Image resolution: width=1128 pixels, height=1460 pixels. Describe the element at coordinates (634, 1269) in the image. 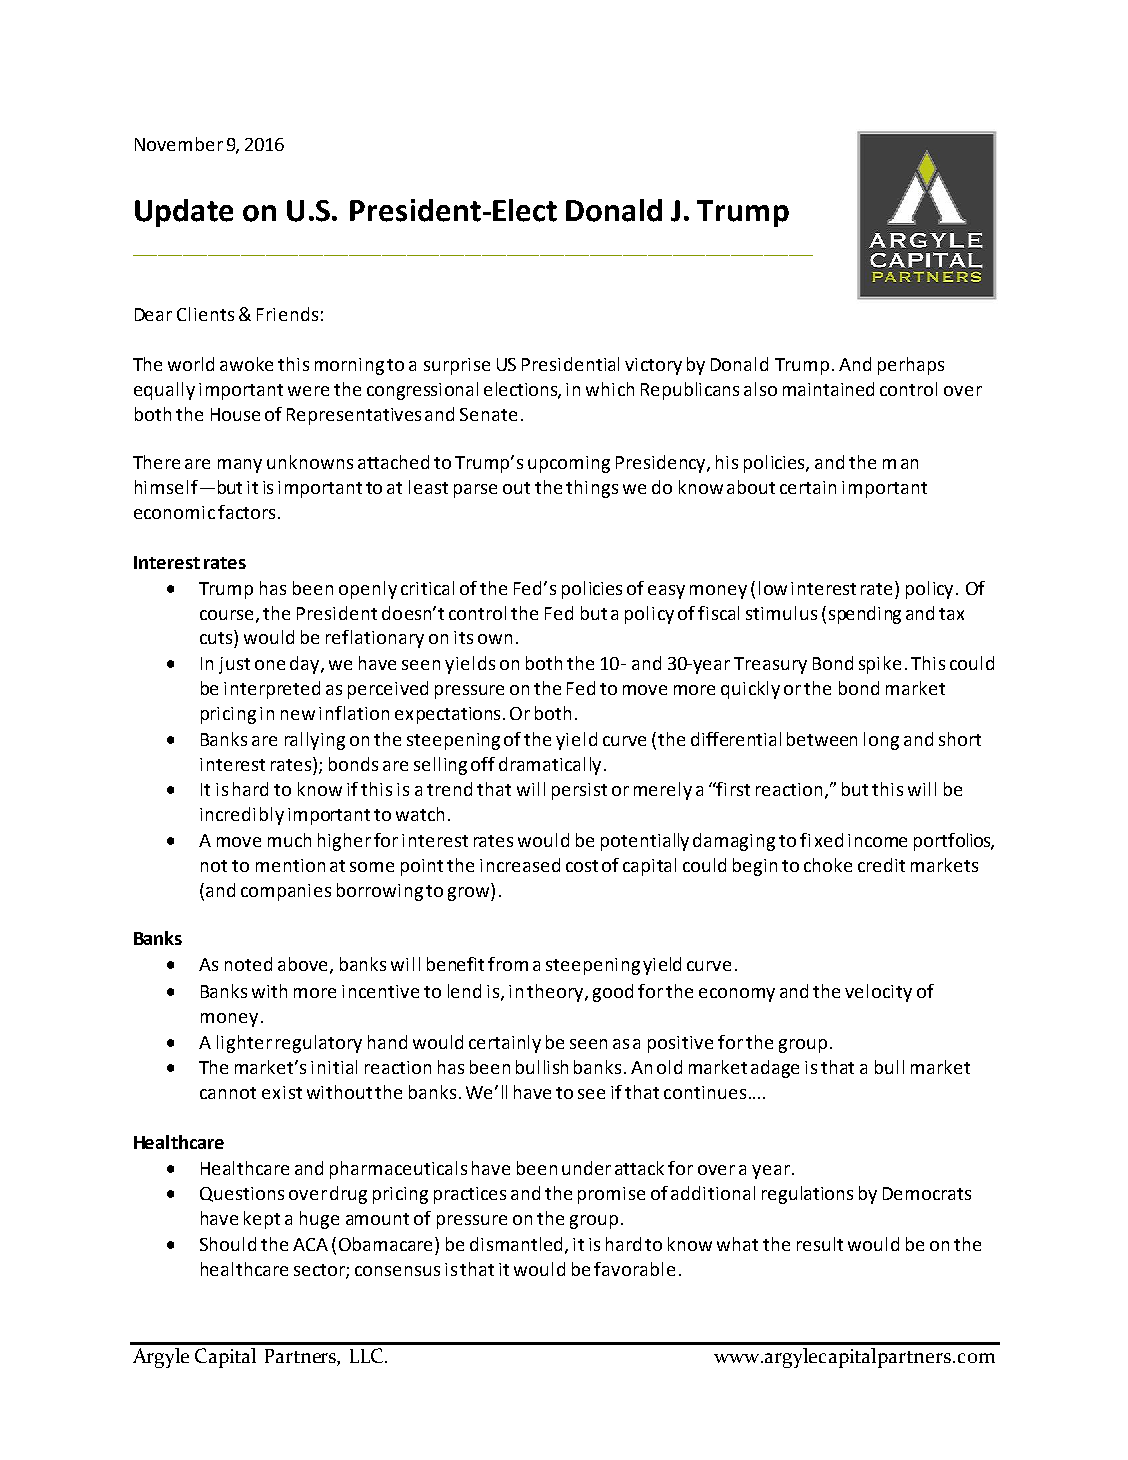

I see `favorable` at that location.
